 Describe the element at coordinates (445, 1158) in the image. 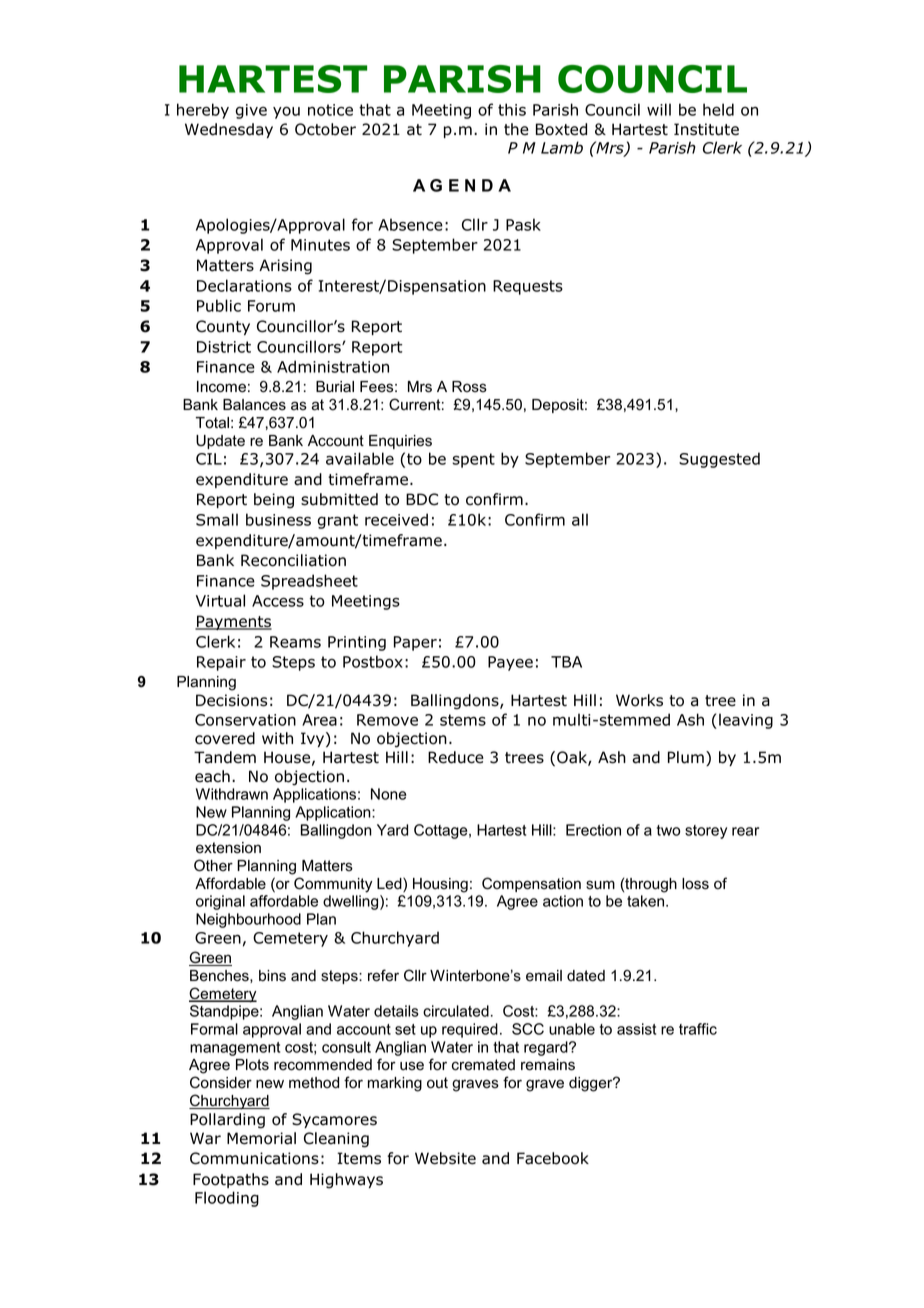

I see `Website` at that location.
